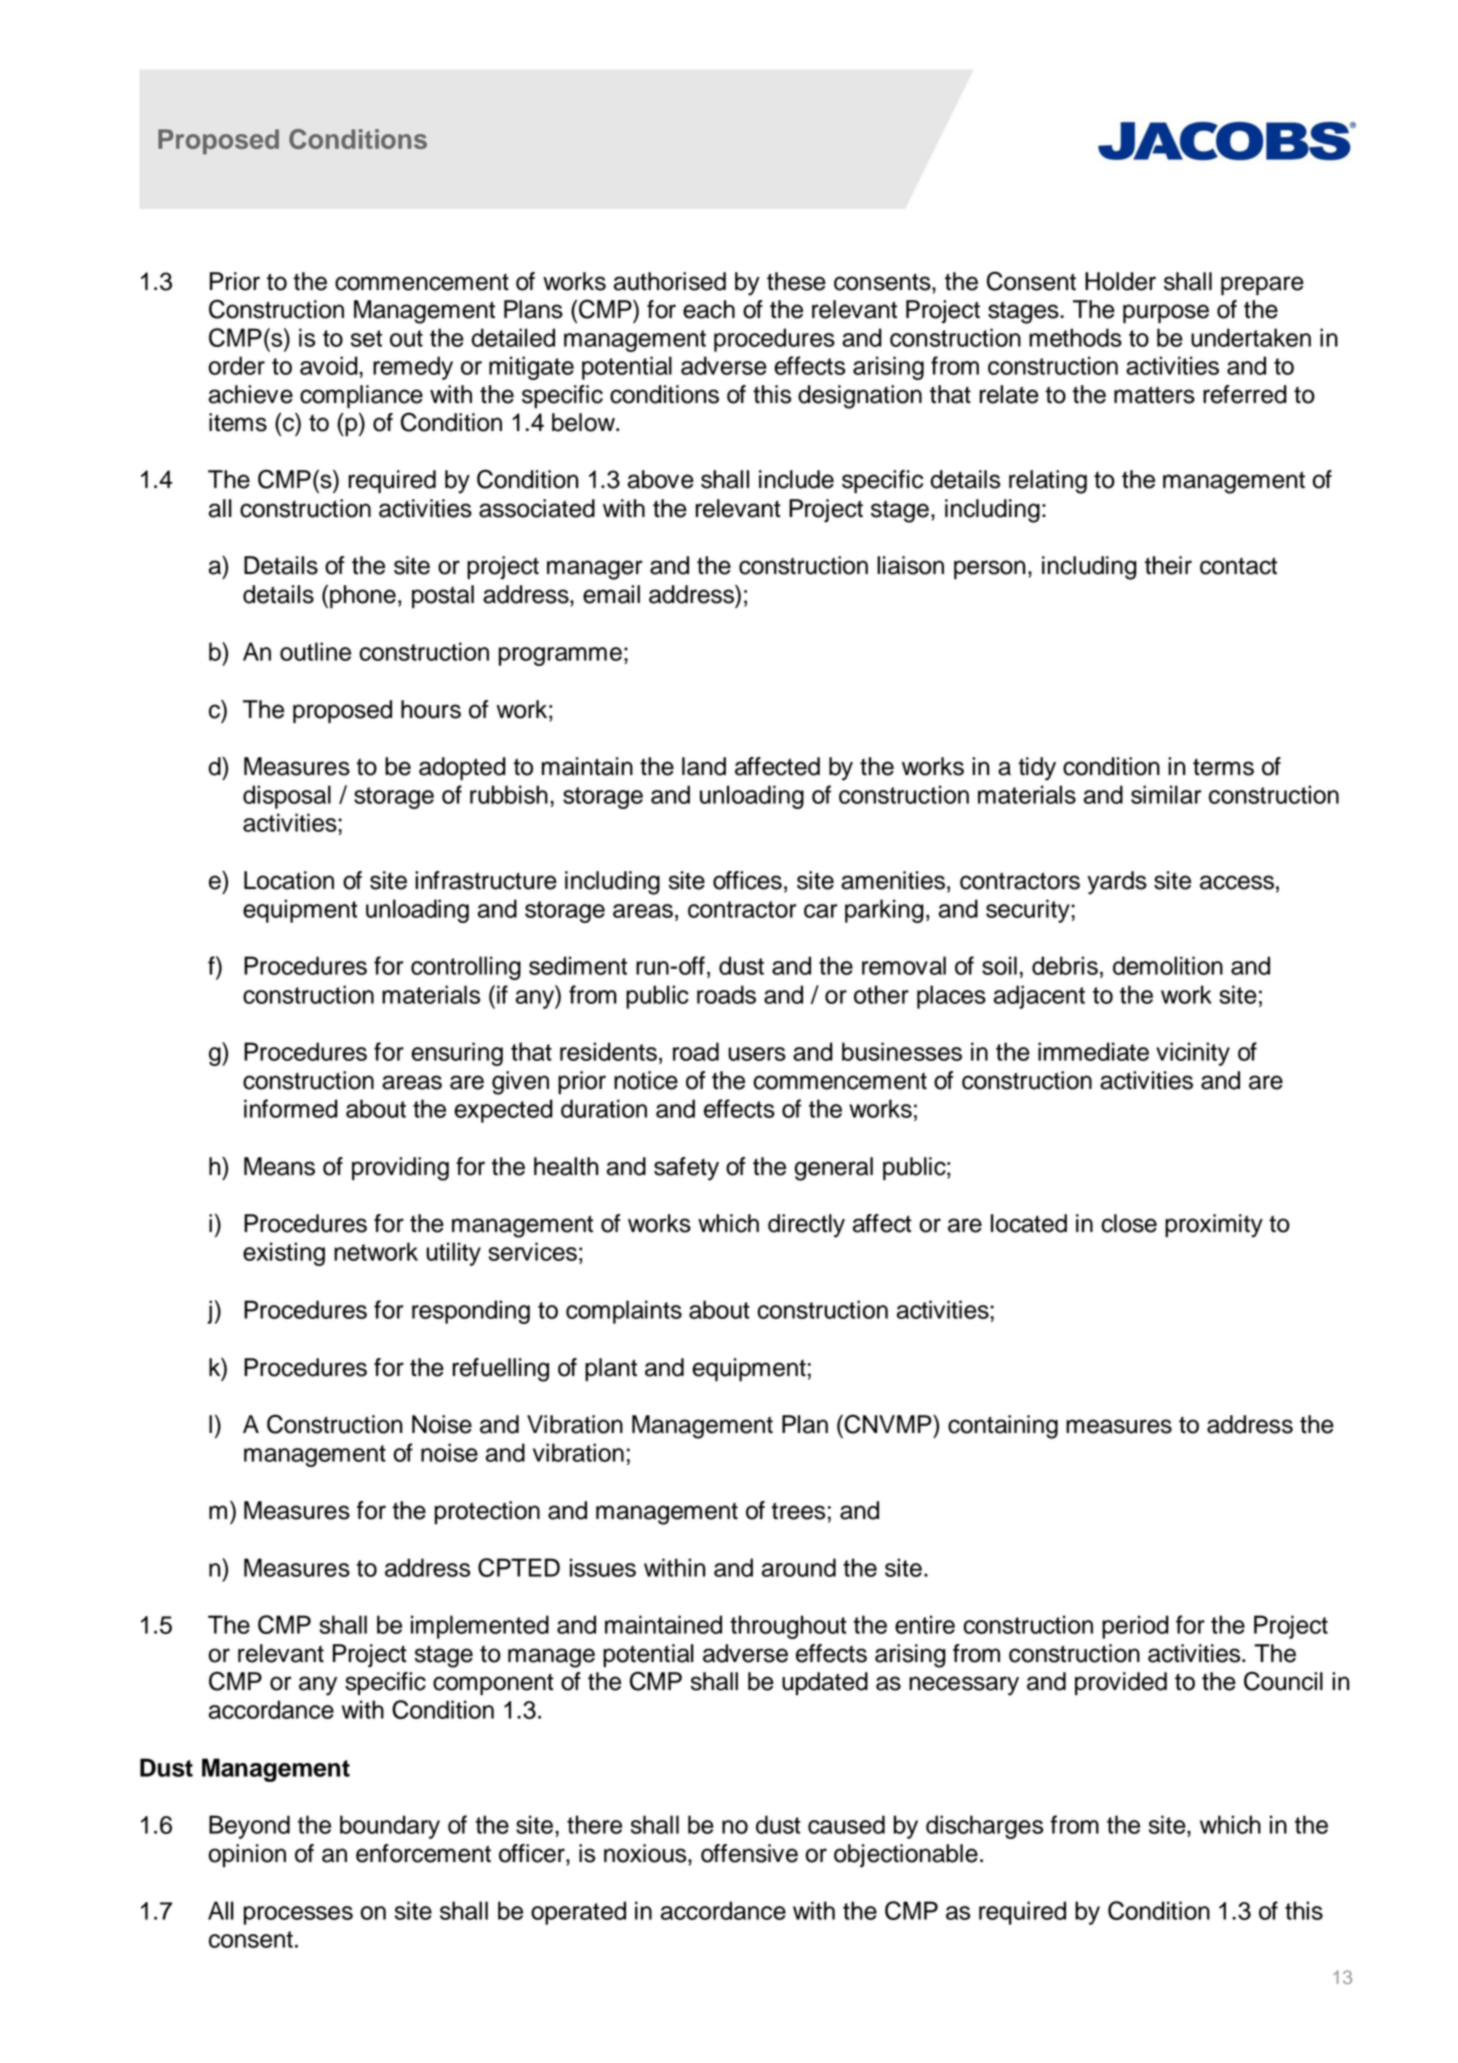  I want to click on purpose, so click(1166, 313).
